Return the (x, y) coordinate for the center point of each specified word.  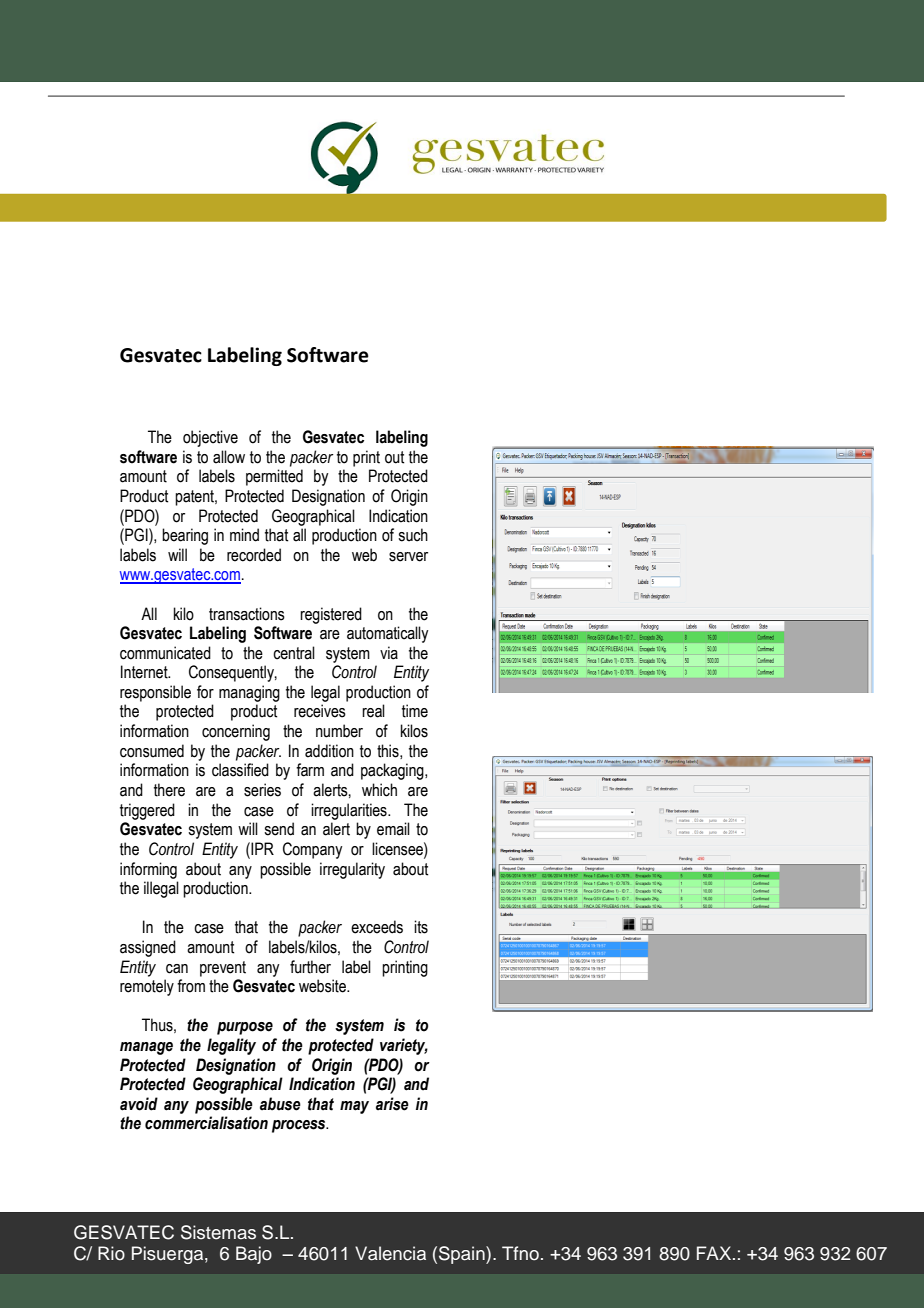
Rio (111, 1253)
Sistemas (218, 1232)
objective (210, 438)
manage (146, 1048)
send (279, 829)
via (389, 653)
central (294, 653)
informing (148, 870)
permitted (274, 477)
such (413, 535)
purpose (245, 1028)
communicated (165, 653)
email (393, 829)
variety (404, 1046)
